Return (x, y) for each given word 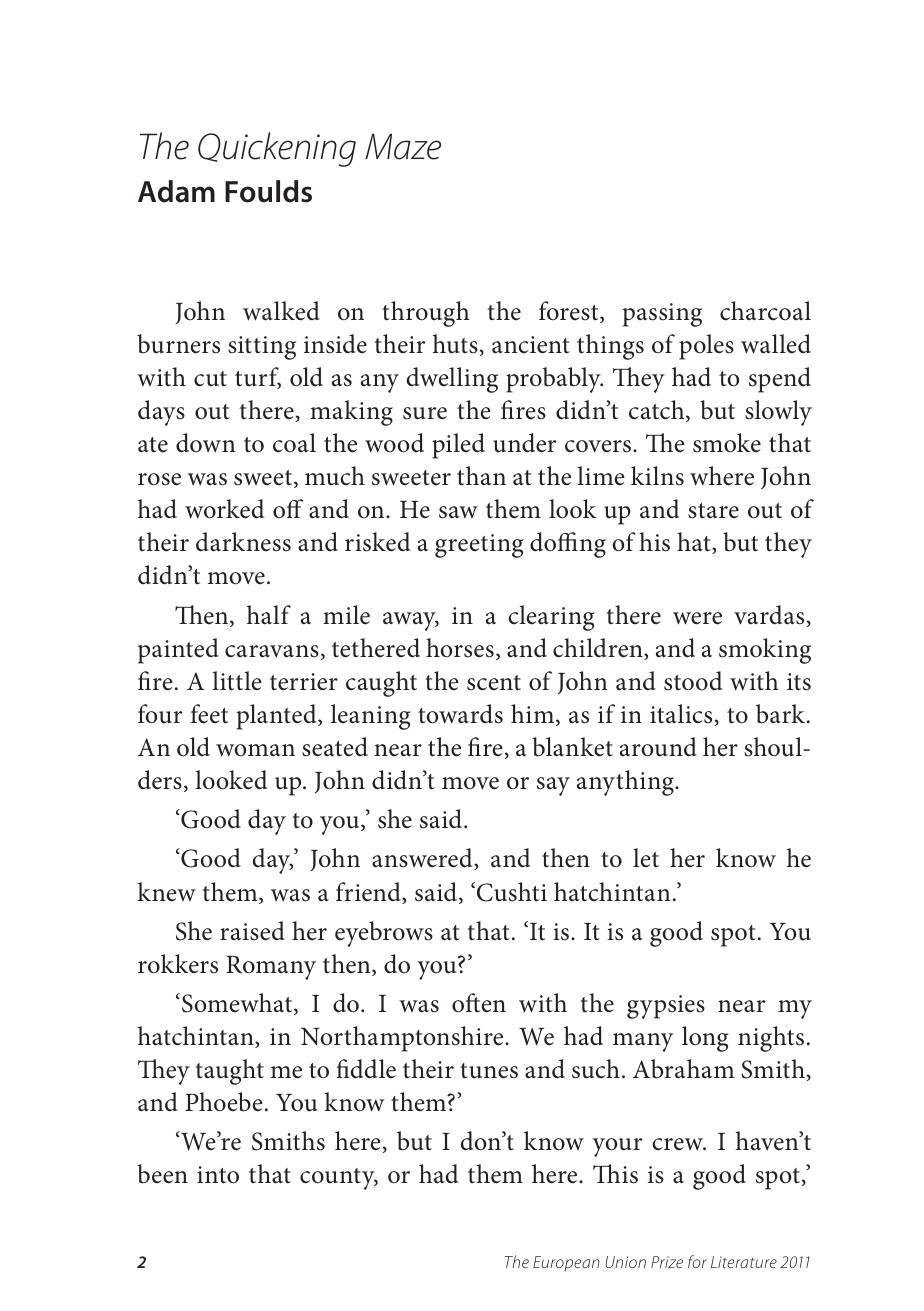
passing (662, 315)
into (218, 1175)
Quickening (277, 149)
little (236, 681)
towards (460, 714)
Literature (744, 1262)
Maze (403, 146)
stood (693, 681)
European (566, 1263)
